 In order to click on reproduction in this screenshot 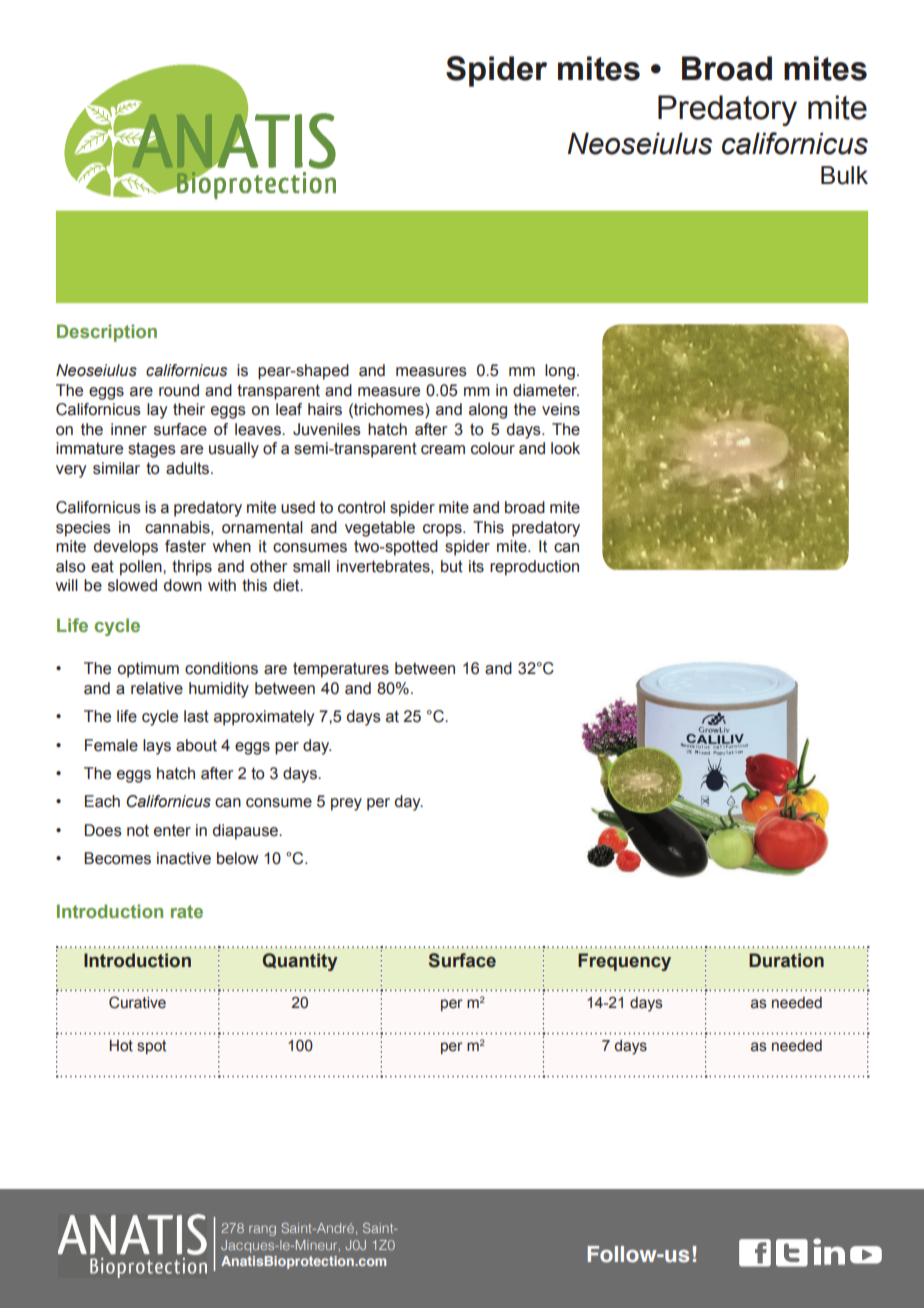, I will do `click(534, 568)`.
